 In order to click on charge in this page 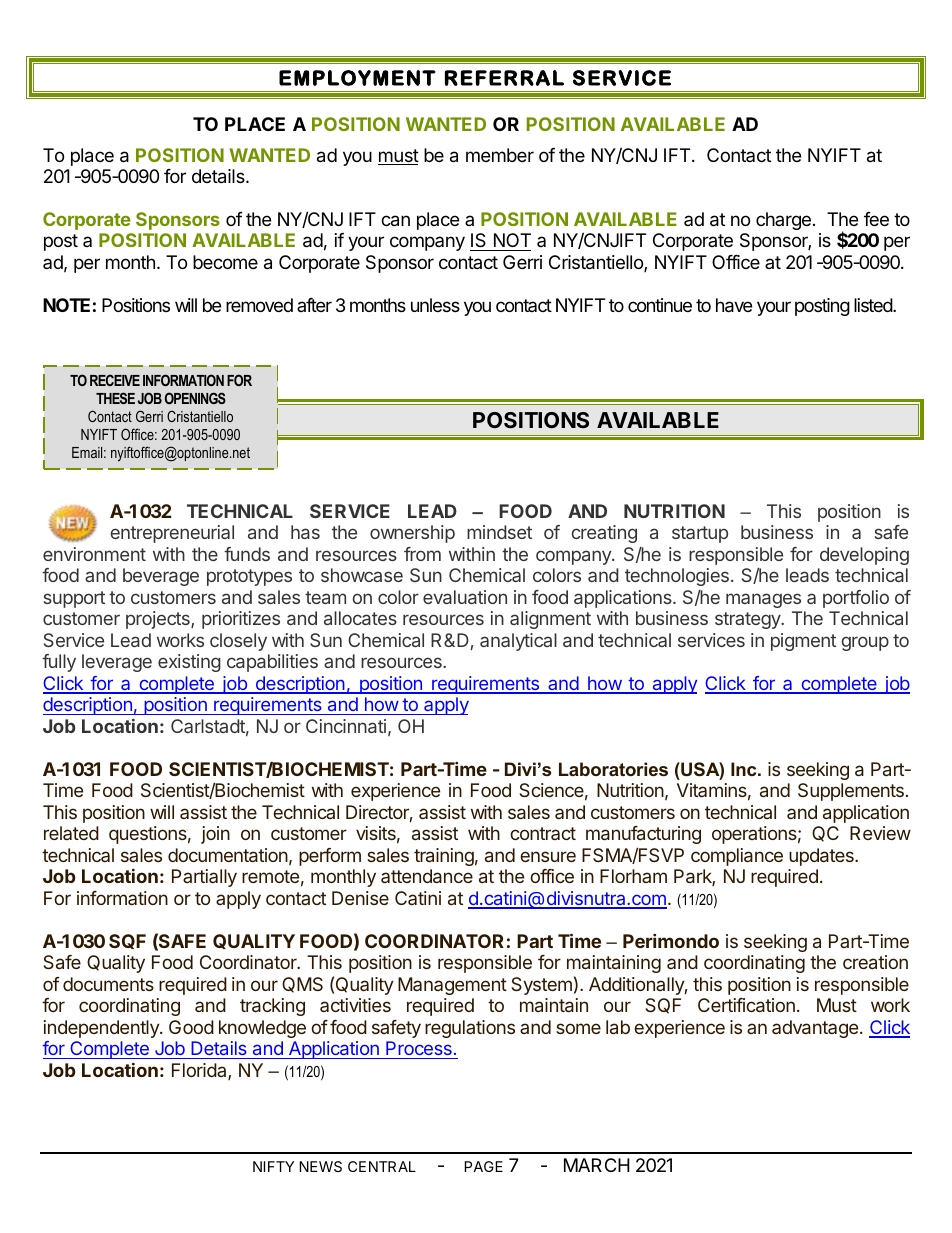, I will do `click(783, 221)`.
